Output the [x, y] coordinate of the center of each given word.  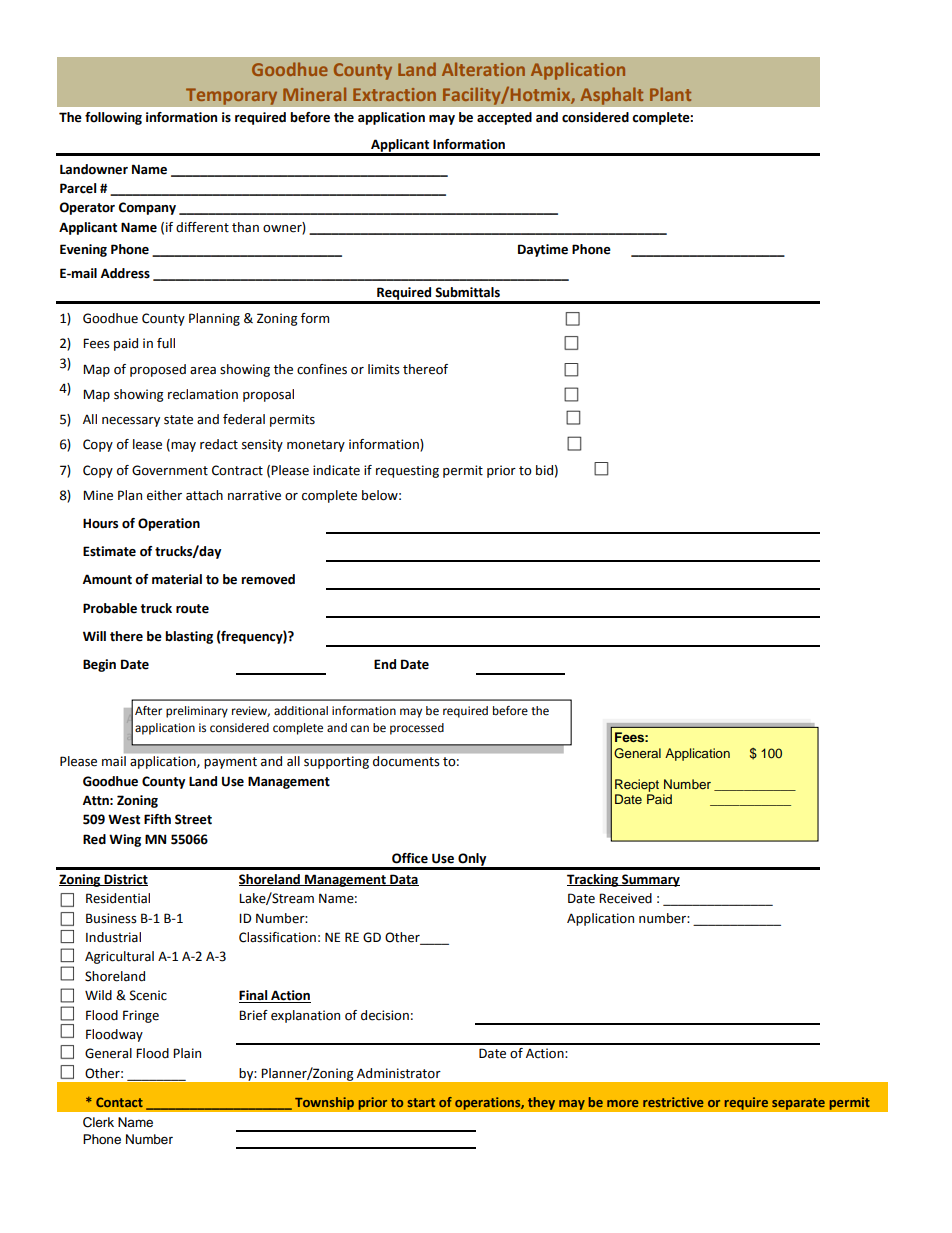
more [623, 1103]
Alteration [483, 69]
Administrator [399, 1073]
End [385, 664]
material [177, 579]
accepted [504, 118]
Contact [119, 1102]
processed [417, 729]
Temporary [231, 96]
